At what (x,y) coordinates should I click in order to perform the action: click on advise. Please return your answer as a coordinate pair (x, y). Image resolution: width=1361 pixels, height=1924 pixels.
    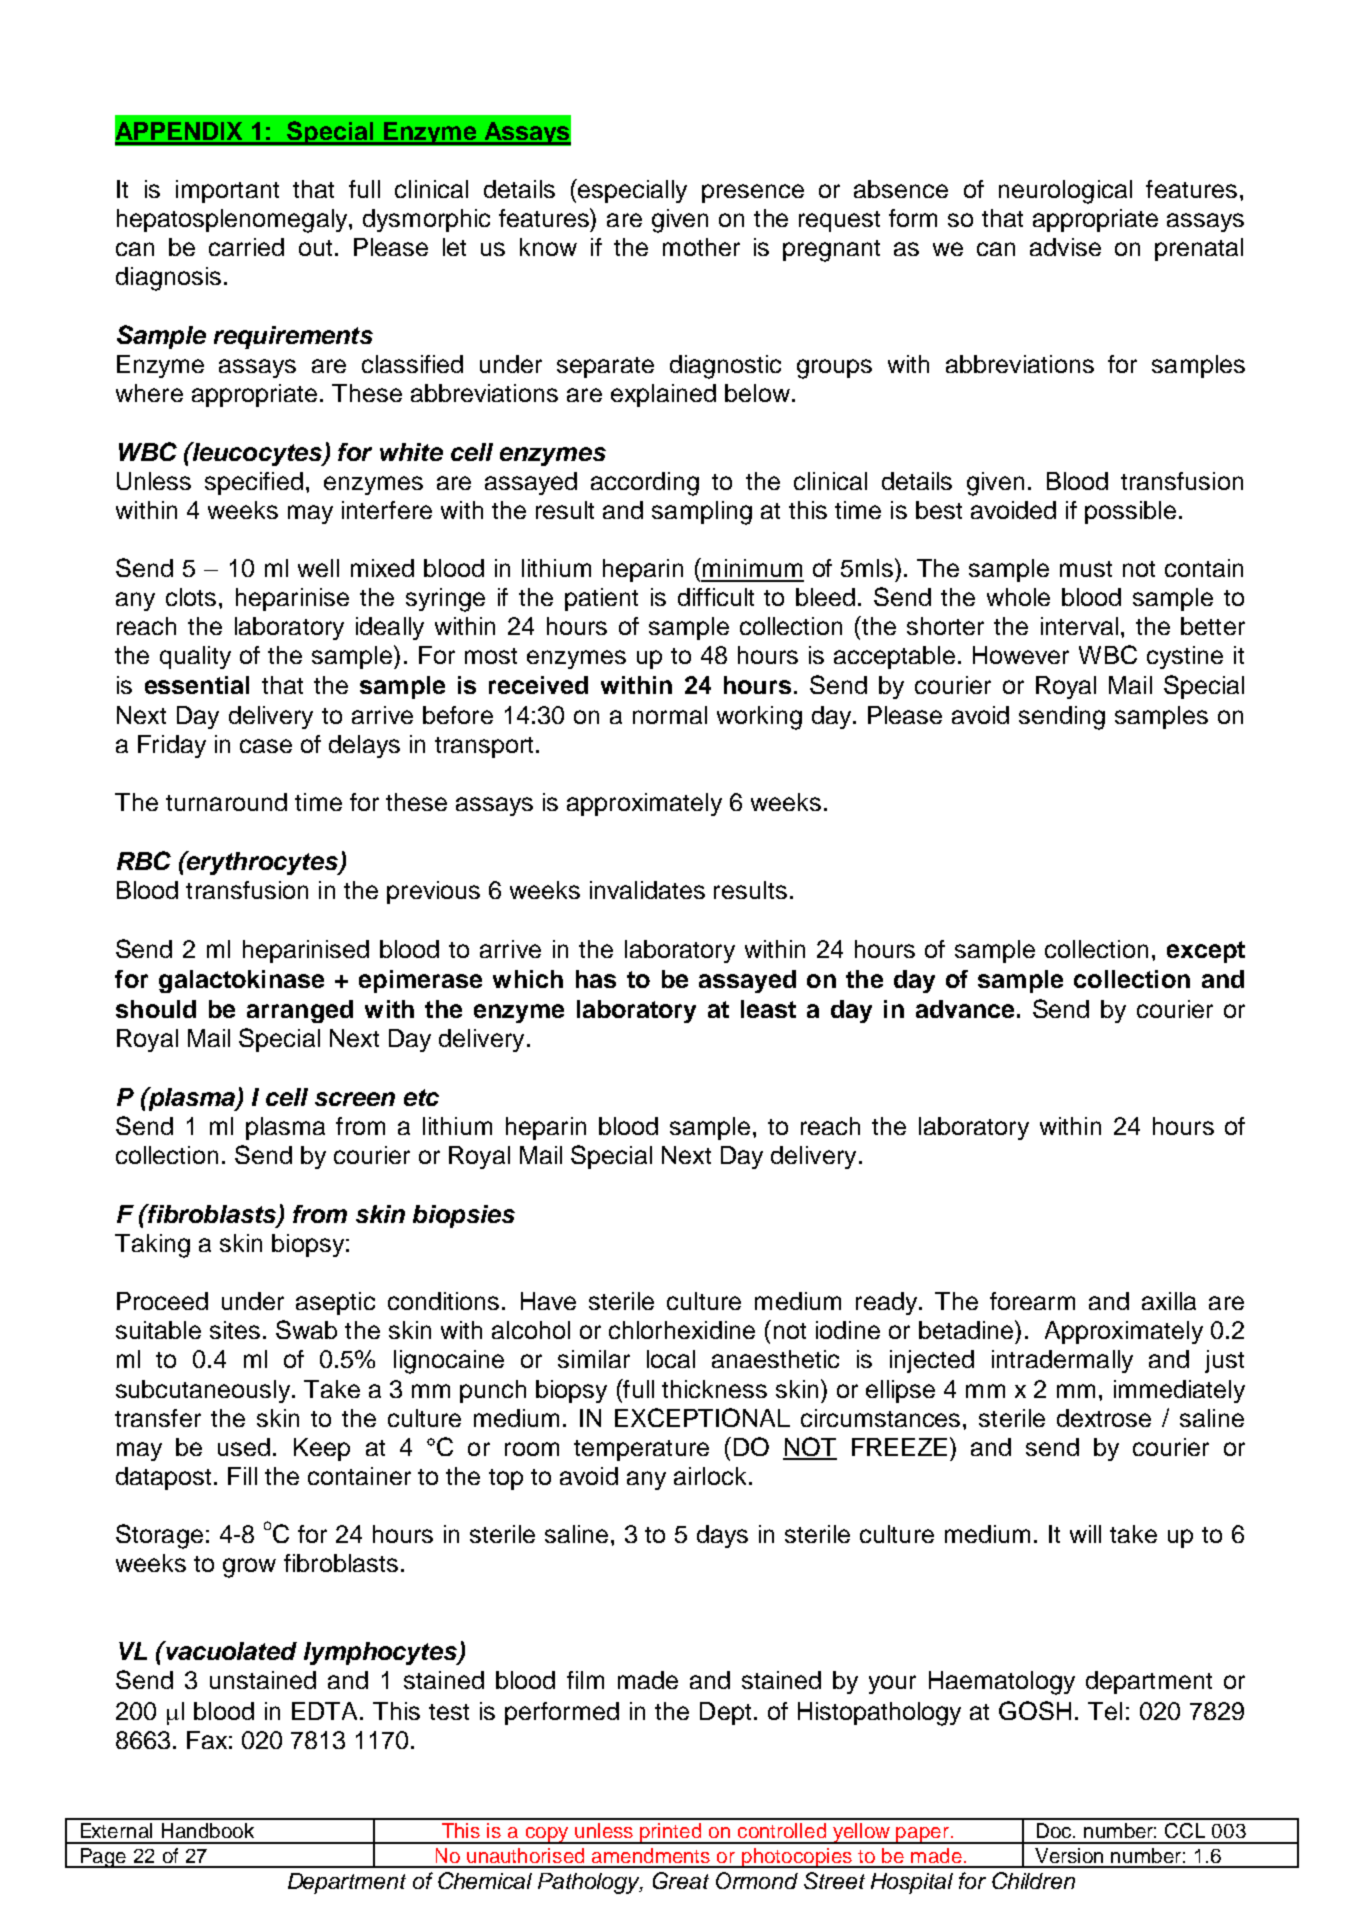
    Looking at the image, I should click on (1065, 247).
